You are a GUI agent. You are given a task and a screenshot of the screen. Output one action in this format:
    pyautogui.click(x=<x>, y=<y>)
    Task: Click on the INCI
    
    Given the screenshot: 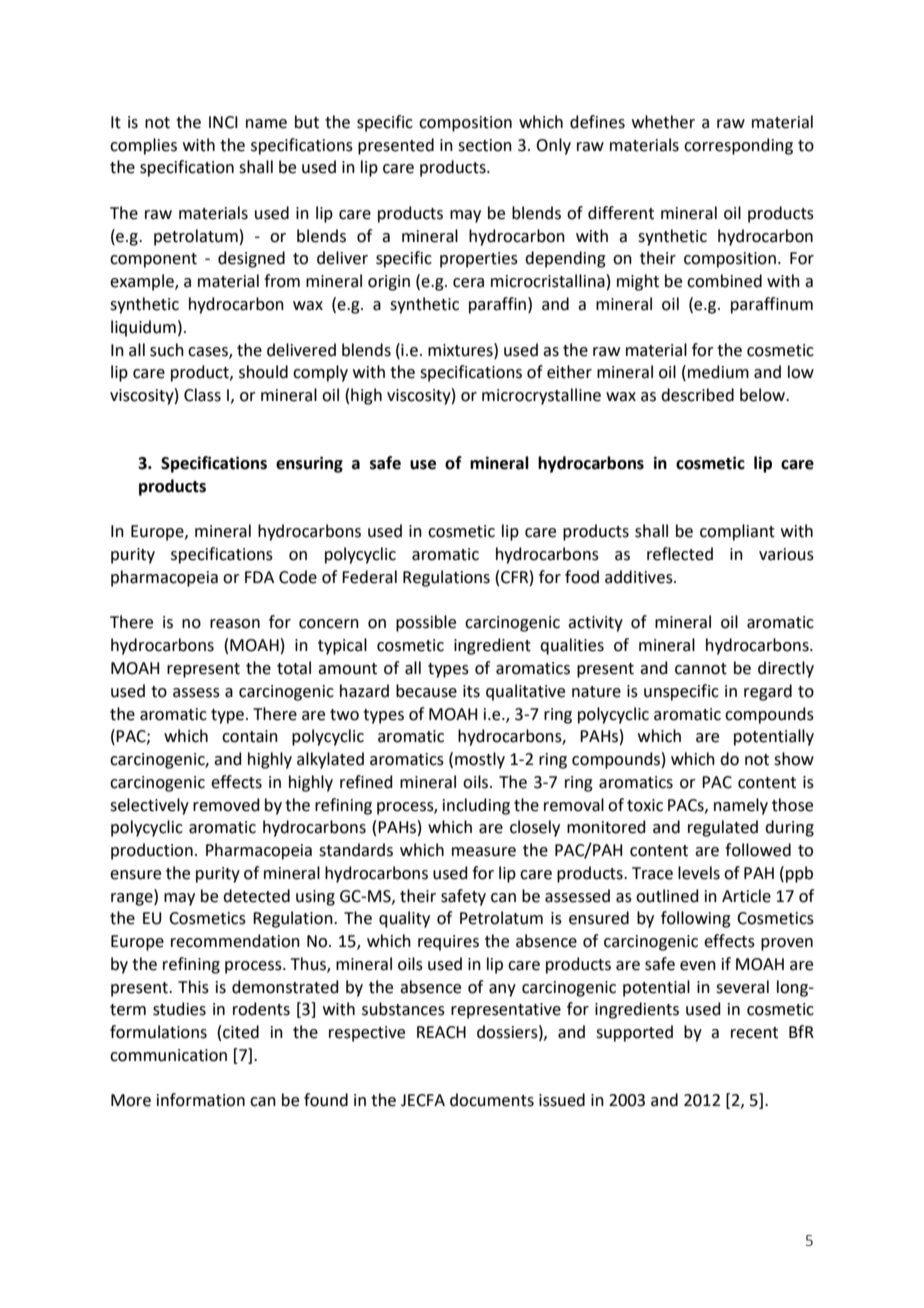 What is the action you would take?
    pyautogui.click(x=223, y=122)
